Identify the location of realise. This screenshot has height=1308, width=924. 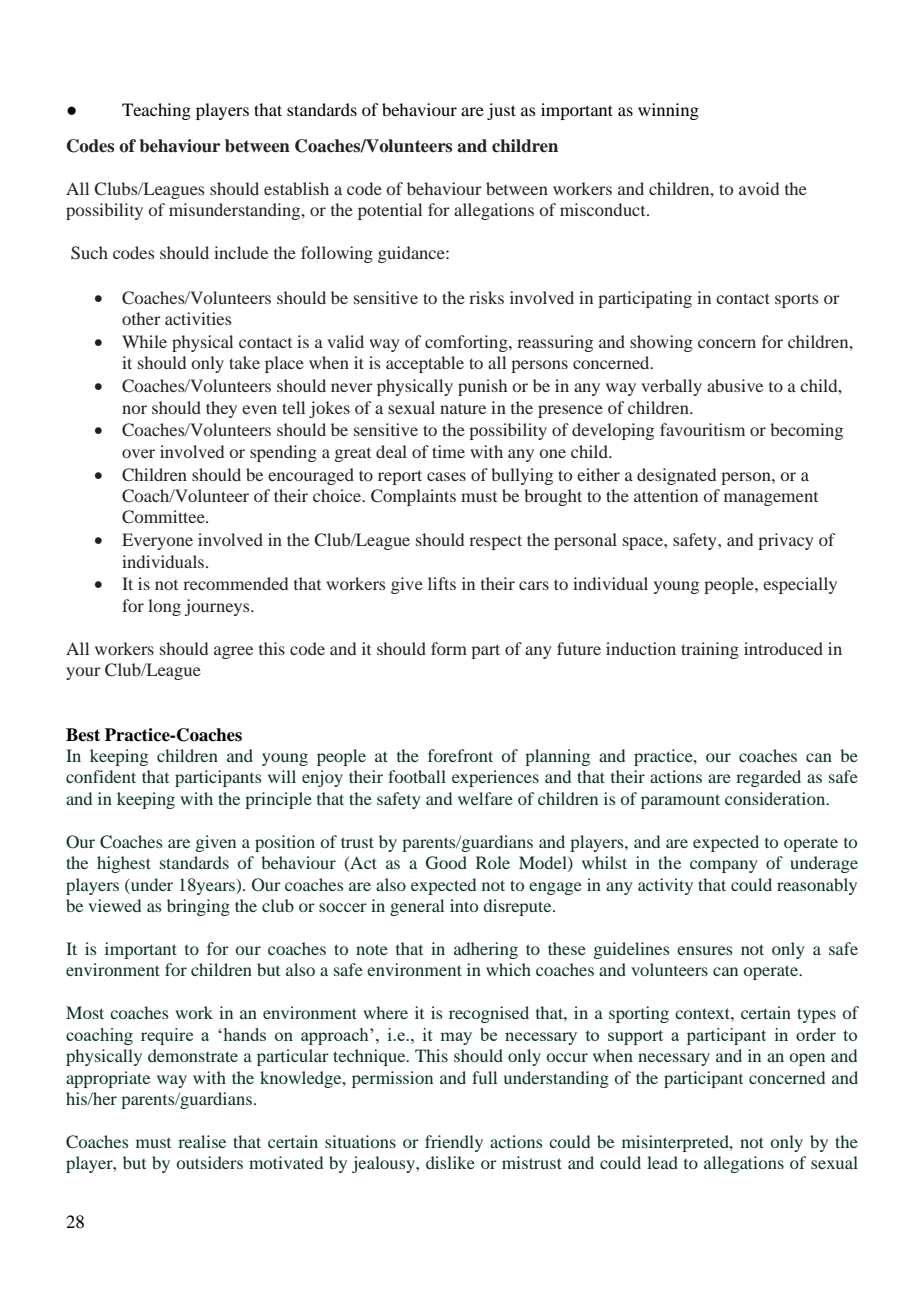
(202, 1141).
